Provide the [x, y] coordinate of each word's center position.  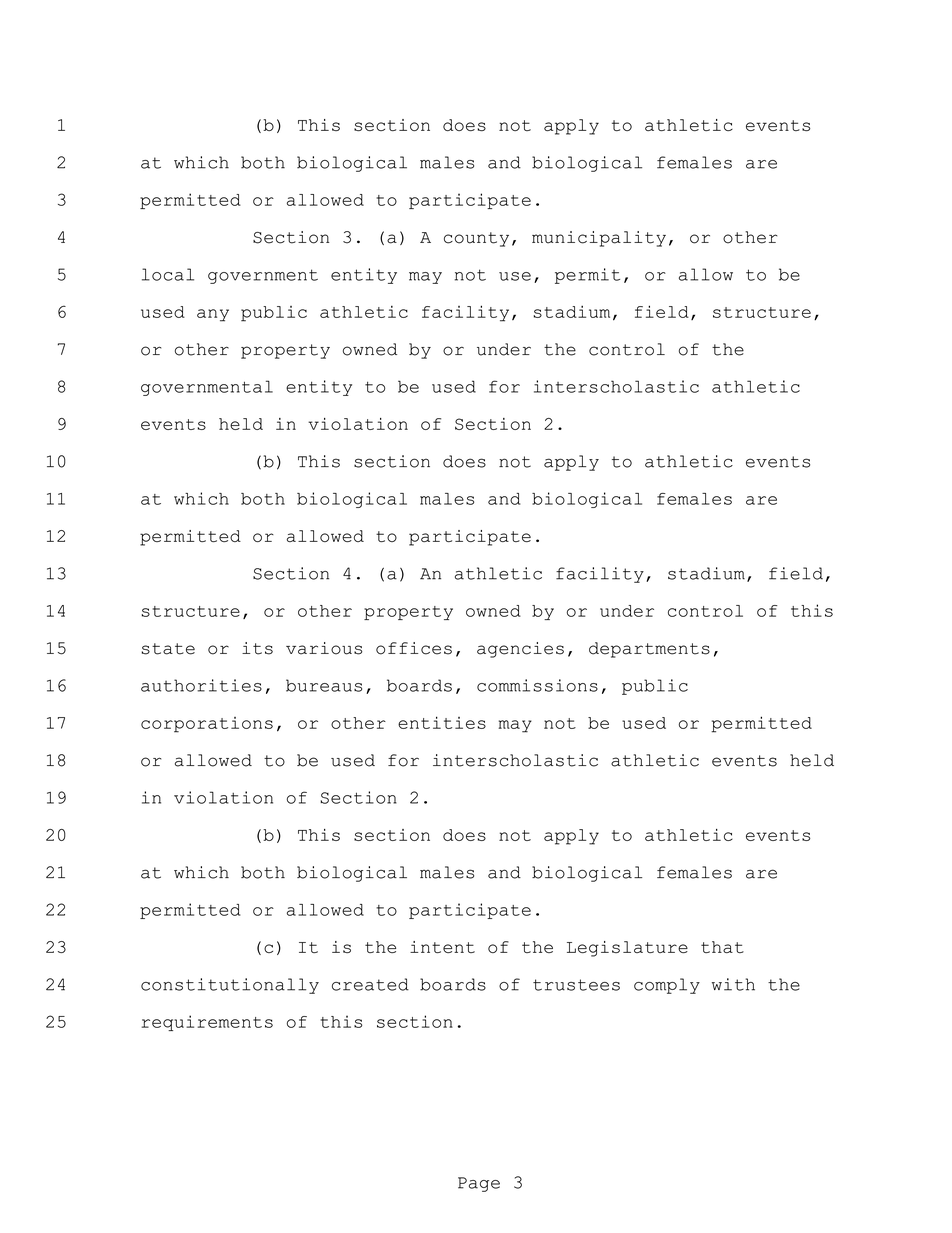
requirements [207, 1023]
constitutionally [230, 986]
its [257, 648]
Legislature [627, 949]
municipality [599, 239]
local [168, 274]
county [476, 239]
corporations [207, 725]
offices [414, 648]
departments [649, 650]
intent [442, 947]
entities [442, 722]
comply [667, 986]
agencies [520, 650]
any [213, 315]
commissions [537, 685]
